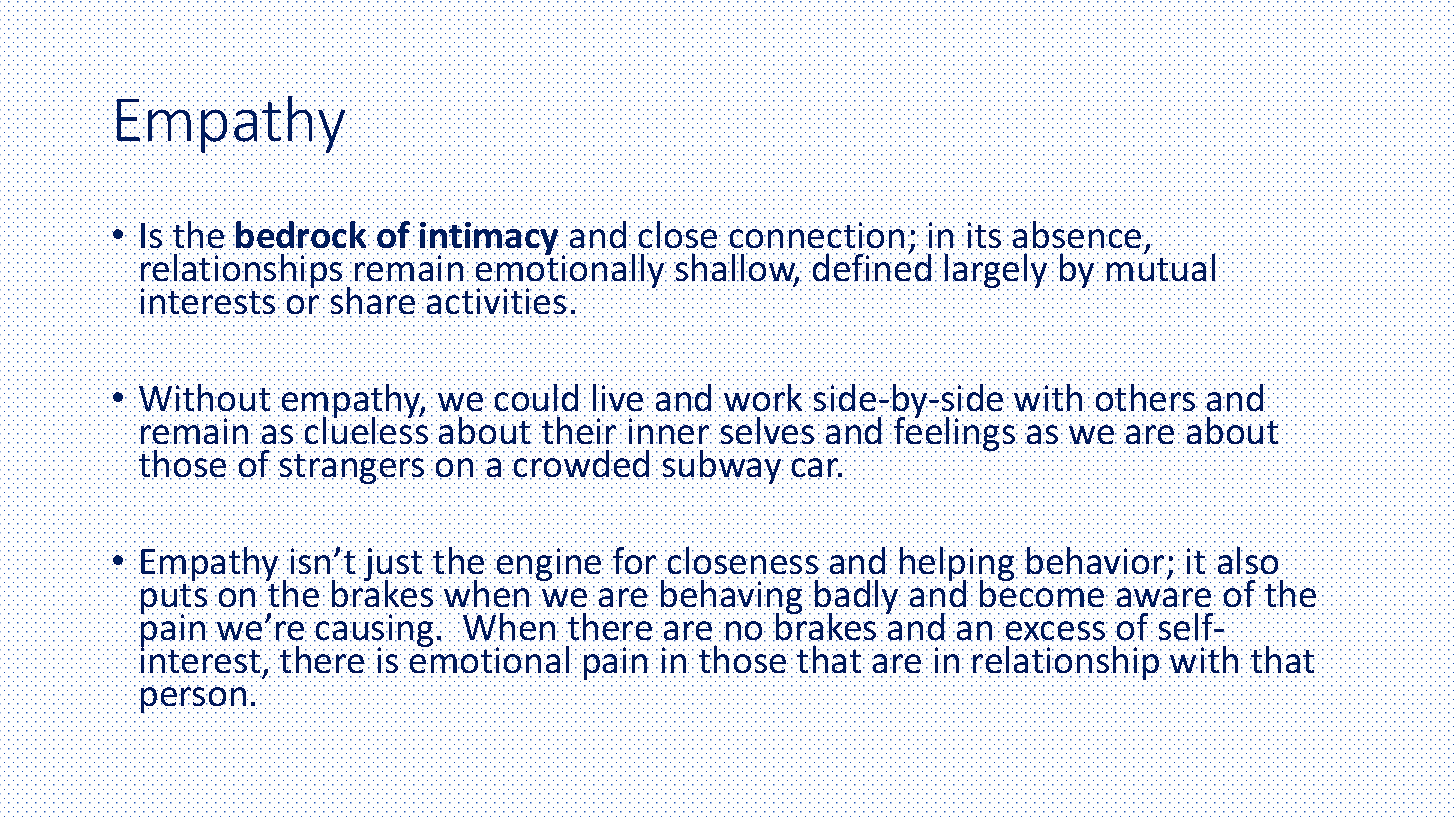  Describe the element at coordinates (1057, 631) in the screenshot. I see `excess` at that location.
